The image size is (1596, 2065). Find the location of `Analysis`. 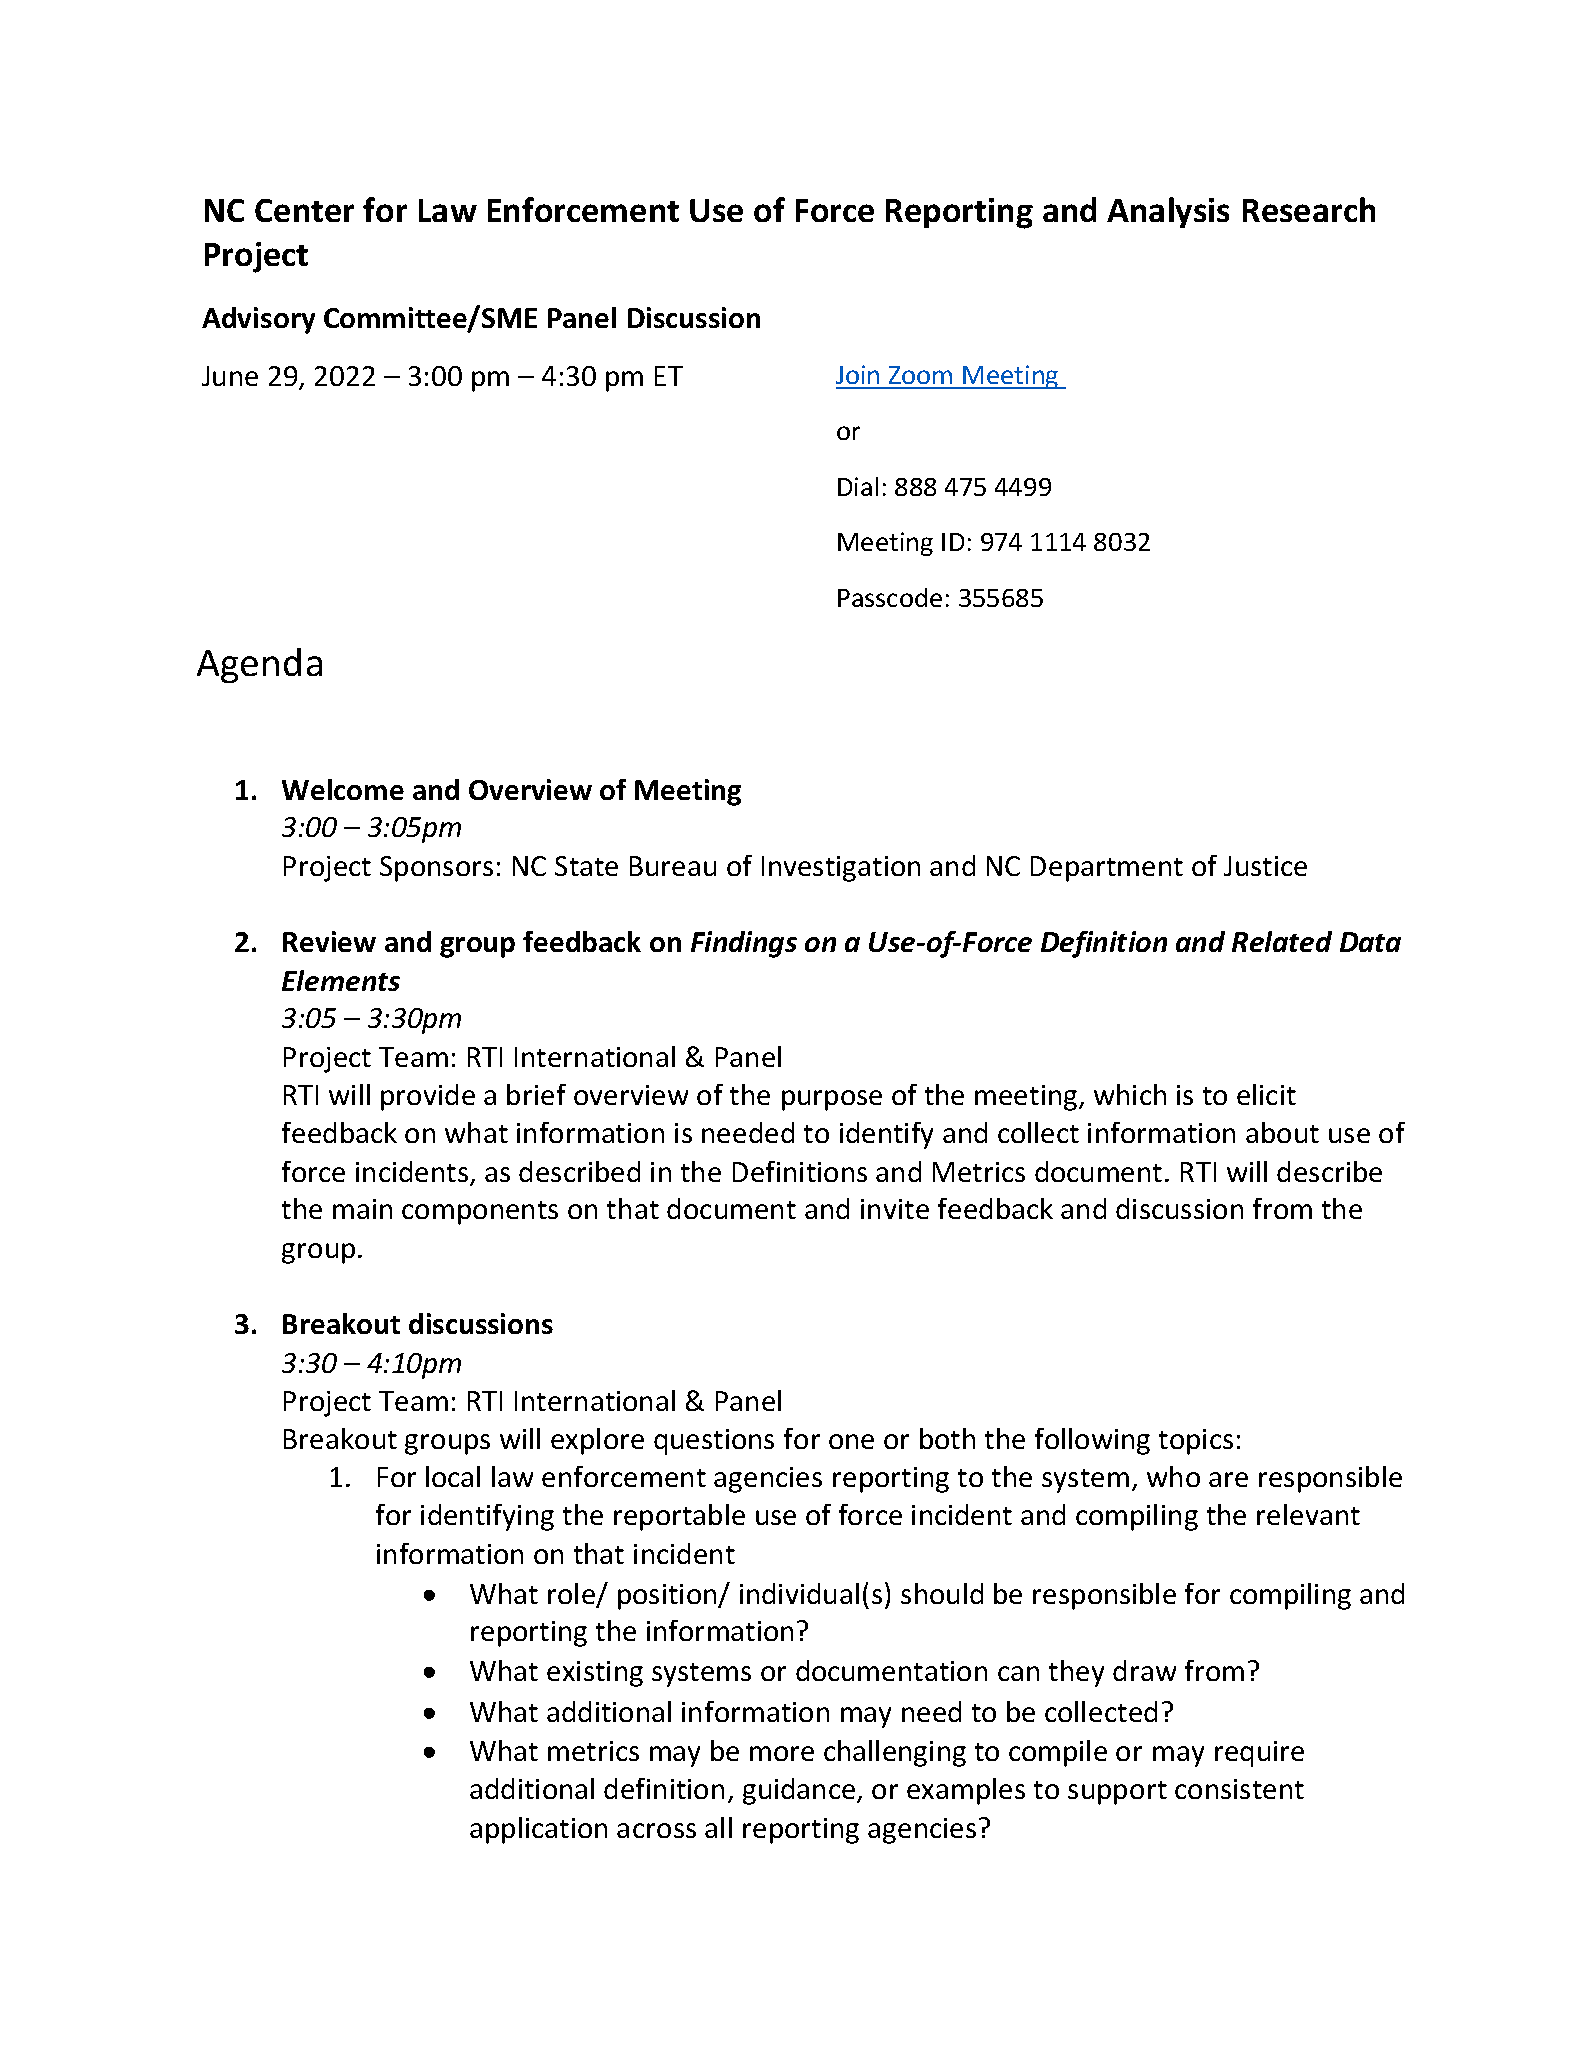

Analysis is located at coordinates (1168, 212).
